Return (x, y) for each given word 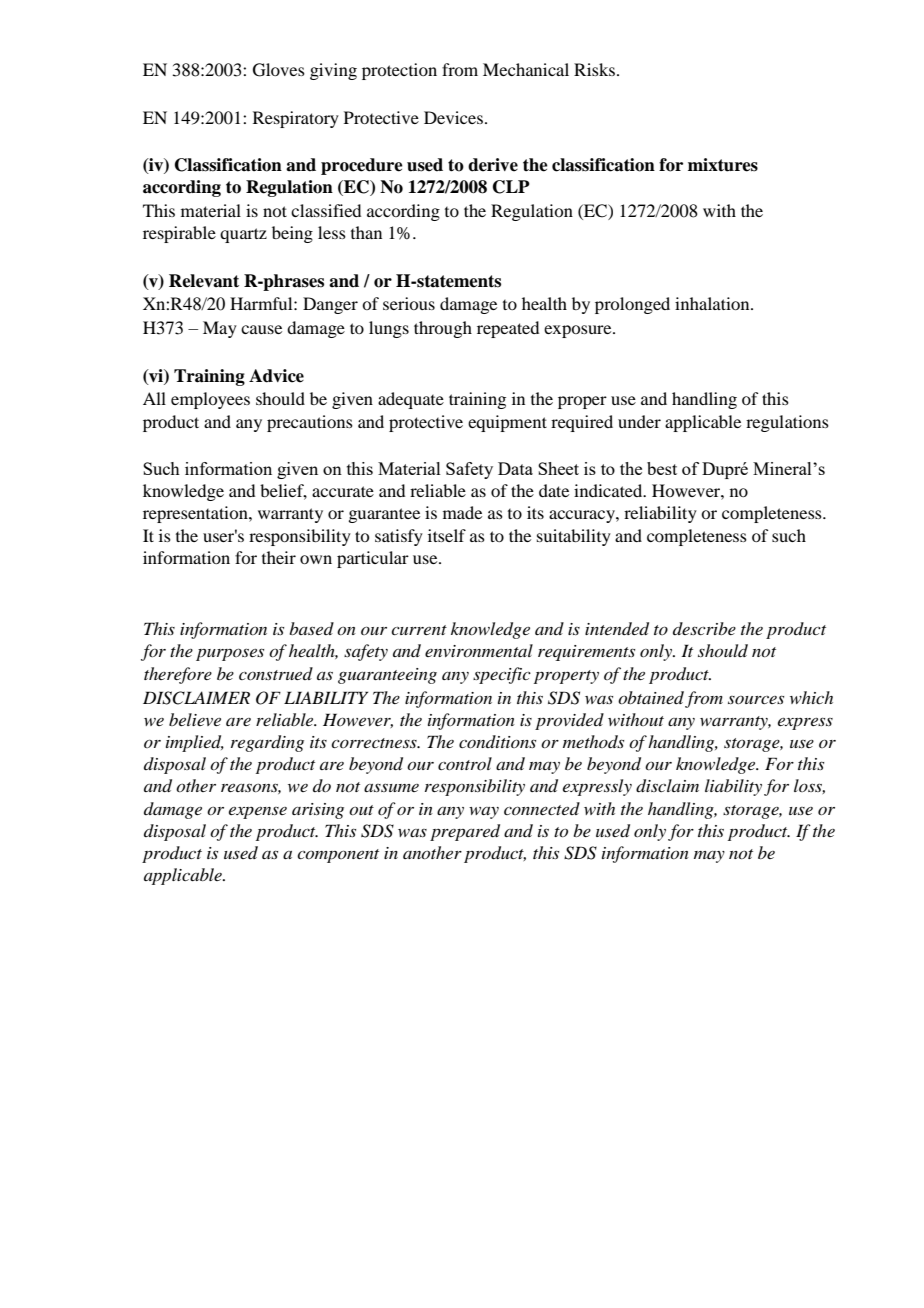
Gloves (279, 70)
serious (409, 303)
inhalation (713, 303)
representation (196, 514)
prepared (465, 832)
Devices (453, 117)
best (662, 468)
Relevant (204, 281)
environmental (479, 650)
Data (515, 468)
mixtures (723, 165)
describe (704, 628)
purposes (230, 654)
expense (258, 813)
